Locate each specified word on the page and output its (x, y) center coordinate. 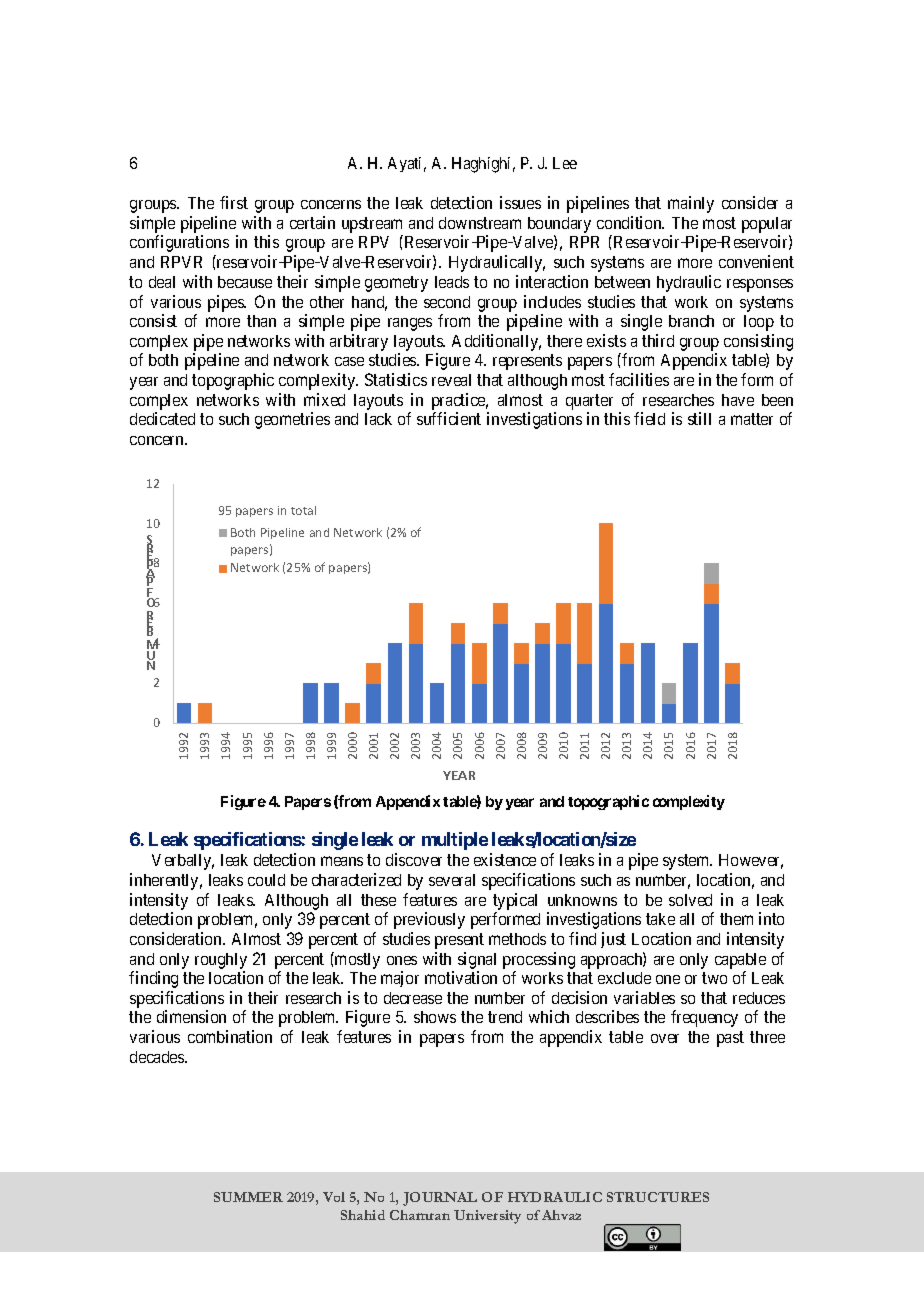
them (736, 919)
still (699, 418)
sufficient (449, 418)
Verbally (183, 862)
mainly (691, 204)
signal (477, 960)
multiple (455, 841)
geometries (292, 420)
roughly (221, 961)
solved (690, 900)
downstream (480, 223)
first (234, 202)
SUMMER (248, 1197)
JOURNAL (440, 1199)
